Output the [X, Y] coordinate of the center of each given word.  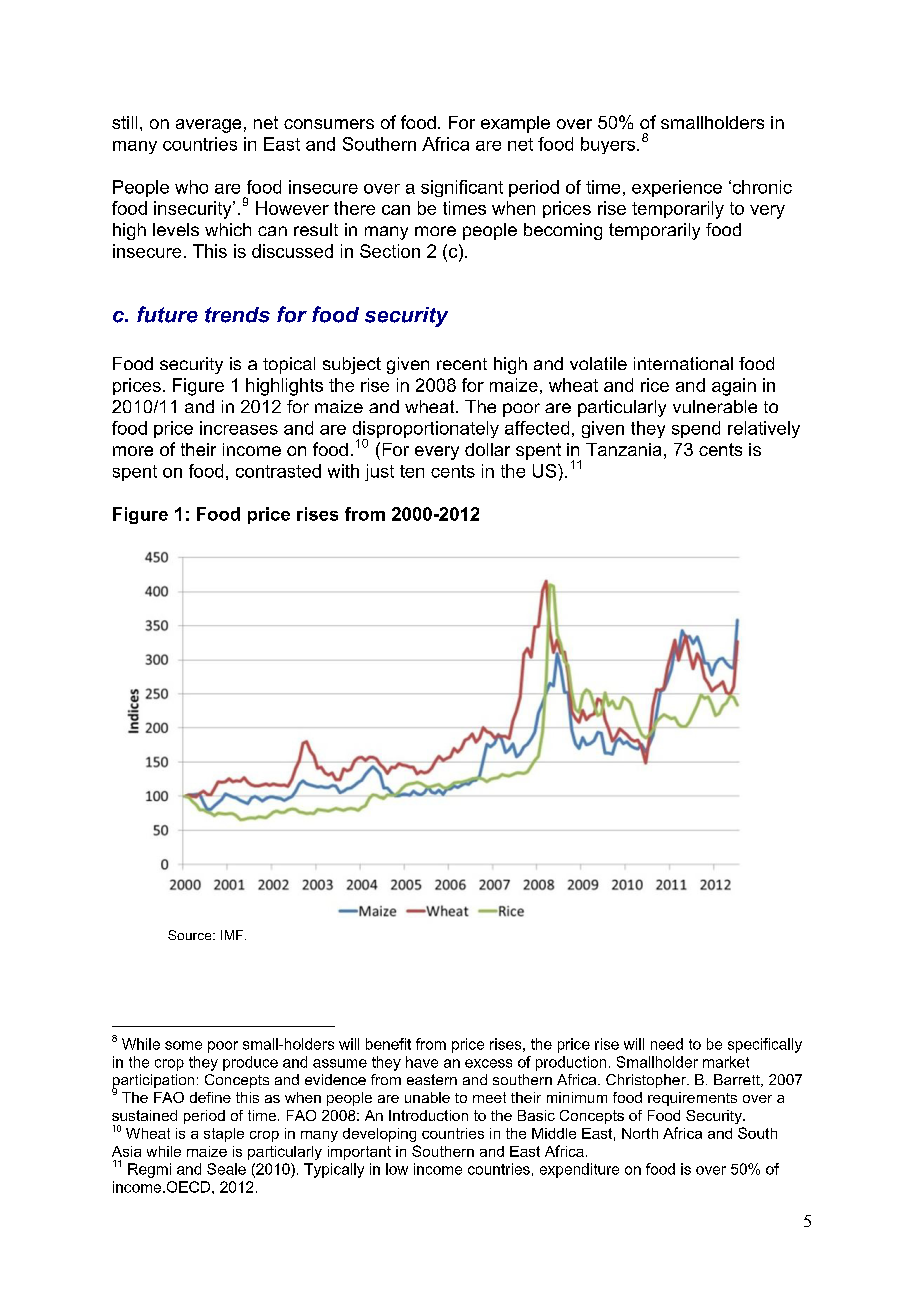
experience [677, 188]
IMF [233, 935]
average [208, 126]
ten [412, 471]
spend [696, 429]
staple [224, 1135]
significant [462, 188]
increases [239, 428]
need [667, 1044]
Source [191, 935]
